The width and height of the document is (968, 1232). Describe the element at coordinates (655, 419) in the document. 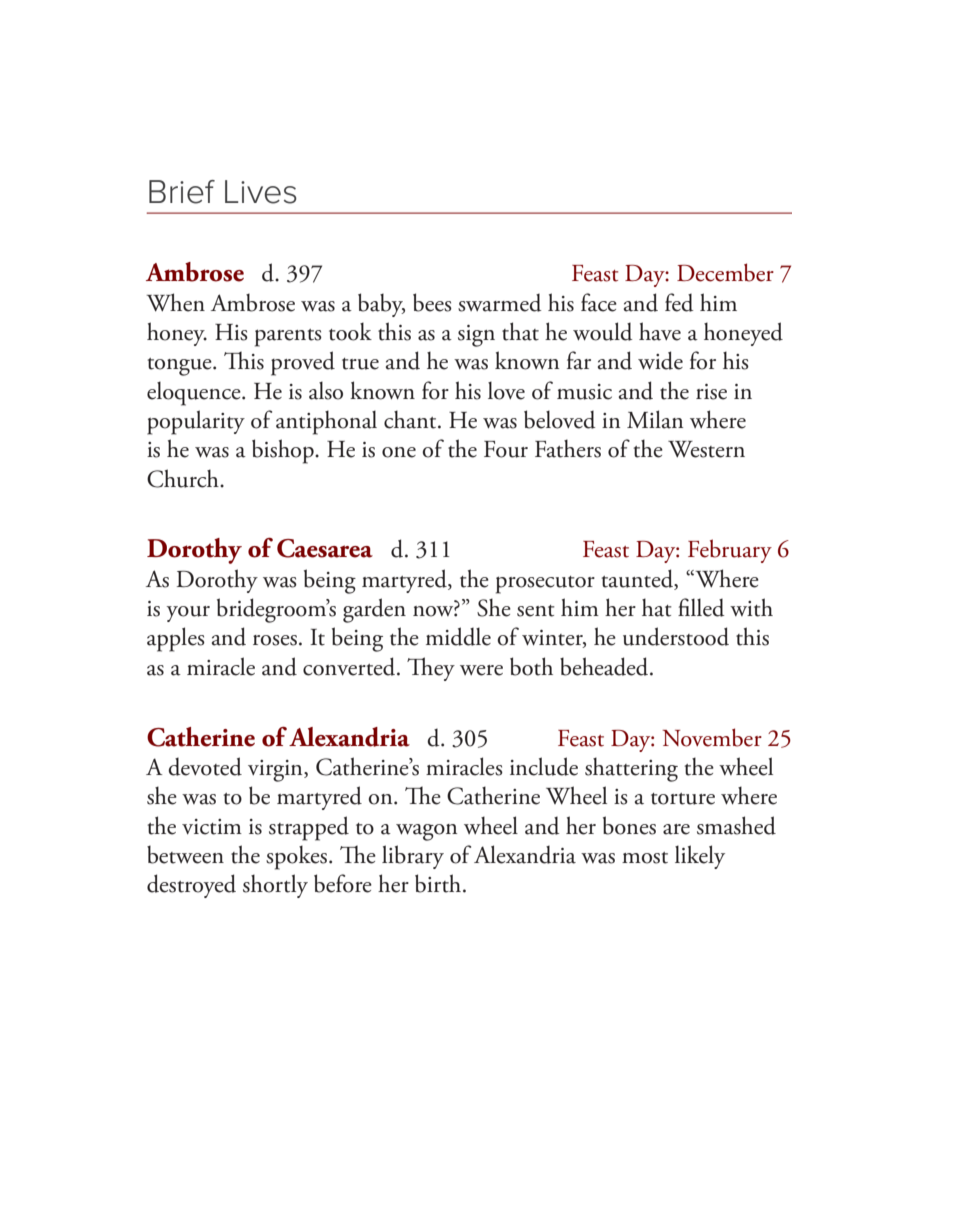

I see `Milan` at that location.
